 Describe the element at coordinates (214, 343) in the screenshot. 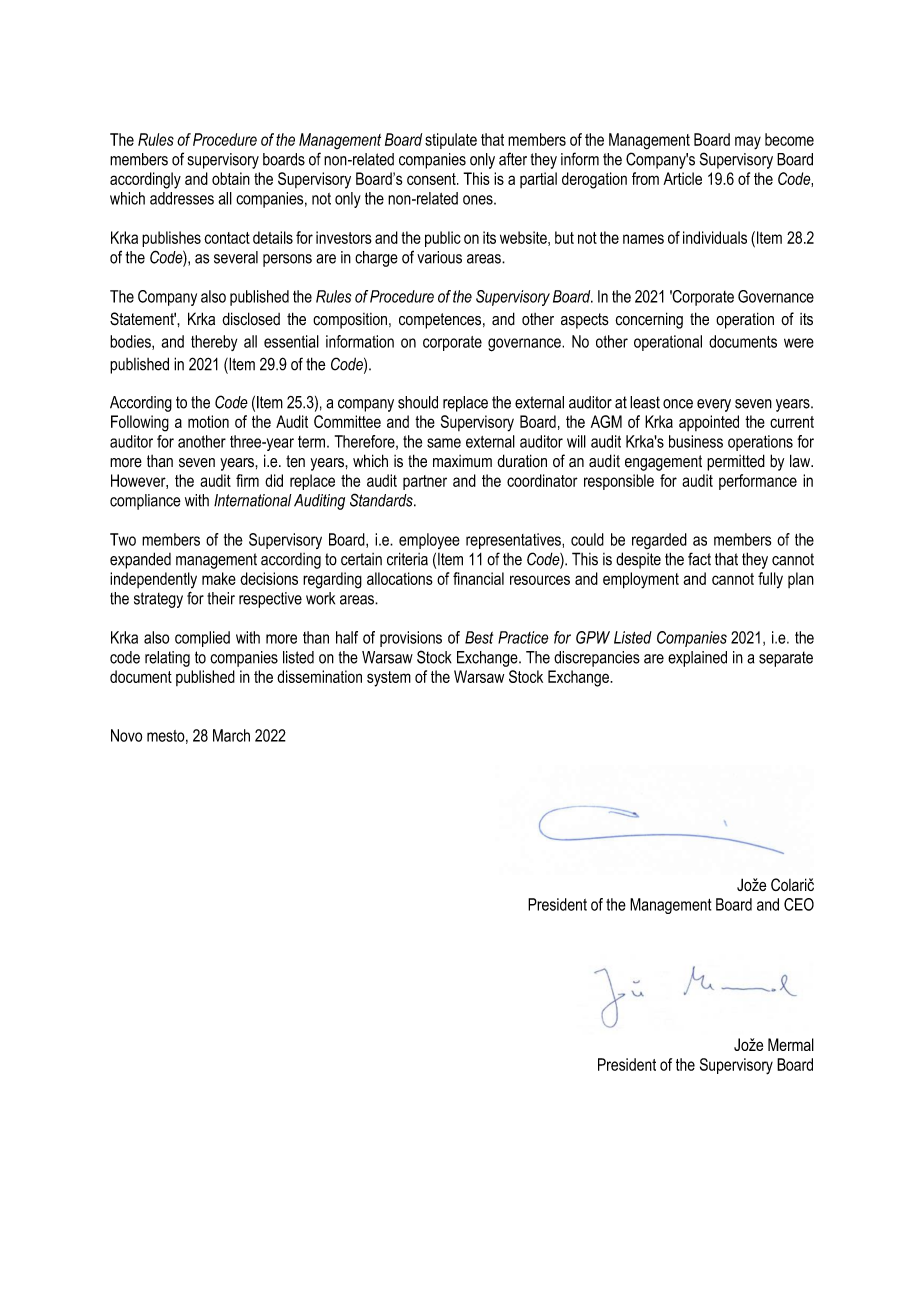

I see `thereby` at that location.
